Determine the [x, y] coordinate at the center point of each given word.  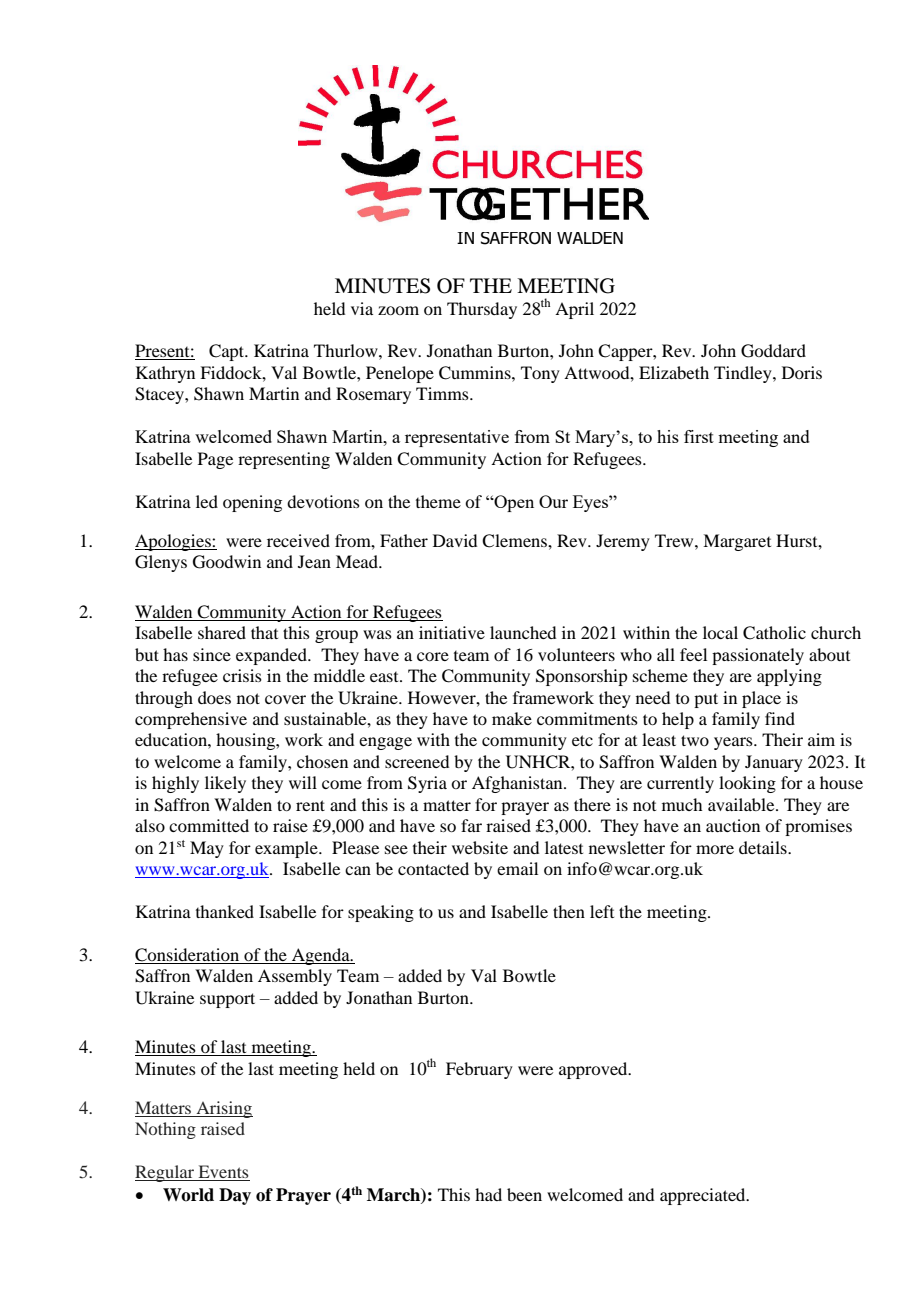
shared [222, 632]
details [764, 847]
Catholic [774, 633]
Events [223, 1173]
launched [523, 632]
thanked [225, 911]
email [517, 868]
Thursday [482, 310]
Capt [228, 352]
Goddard [773, 351]
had [488, 1194]
